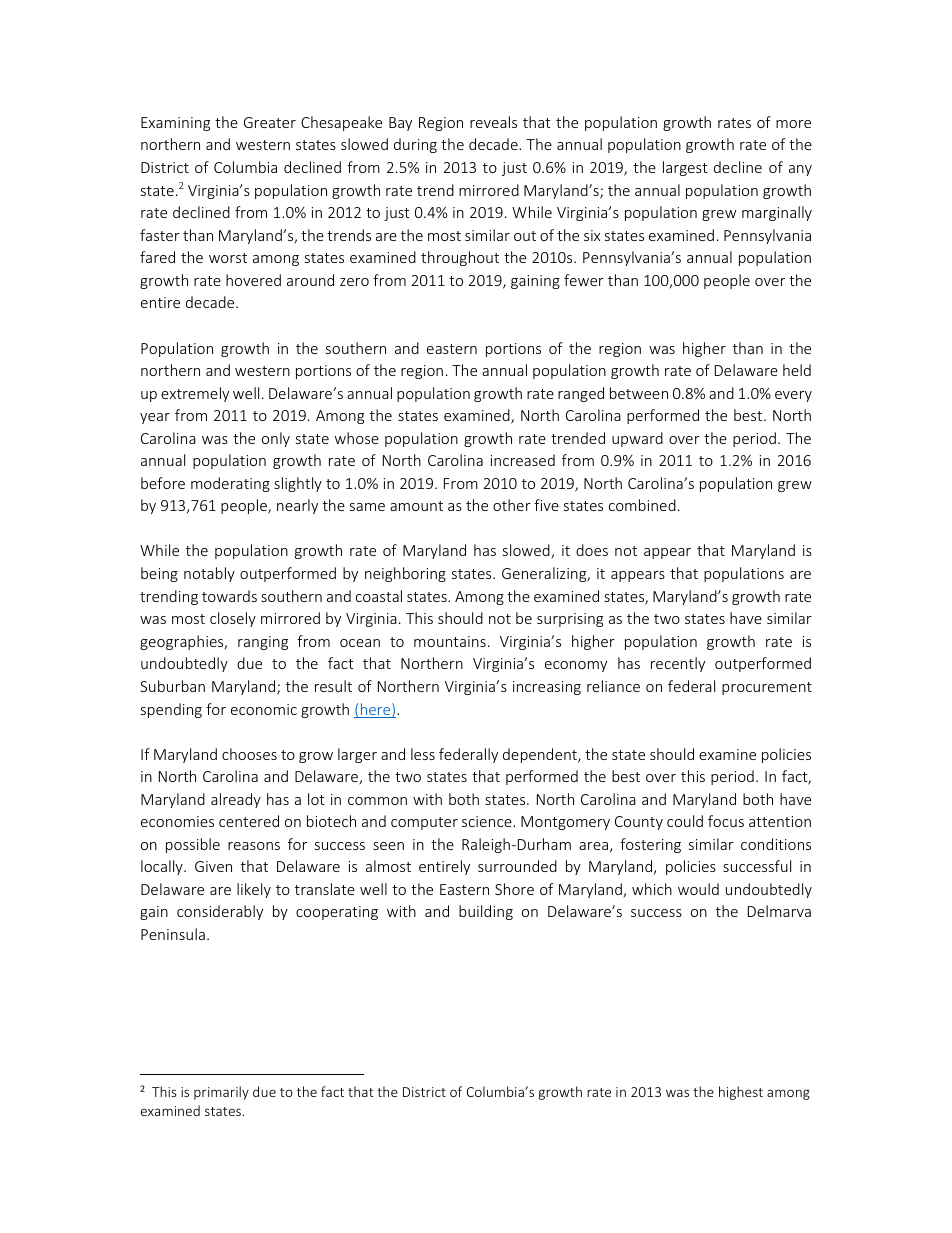 This screenshot has width=952, height=1233. I want to click on highest, so click(741, 1093).
